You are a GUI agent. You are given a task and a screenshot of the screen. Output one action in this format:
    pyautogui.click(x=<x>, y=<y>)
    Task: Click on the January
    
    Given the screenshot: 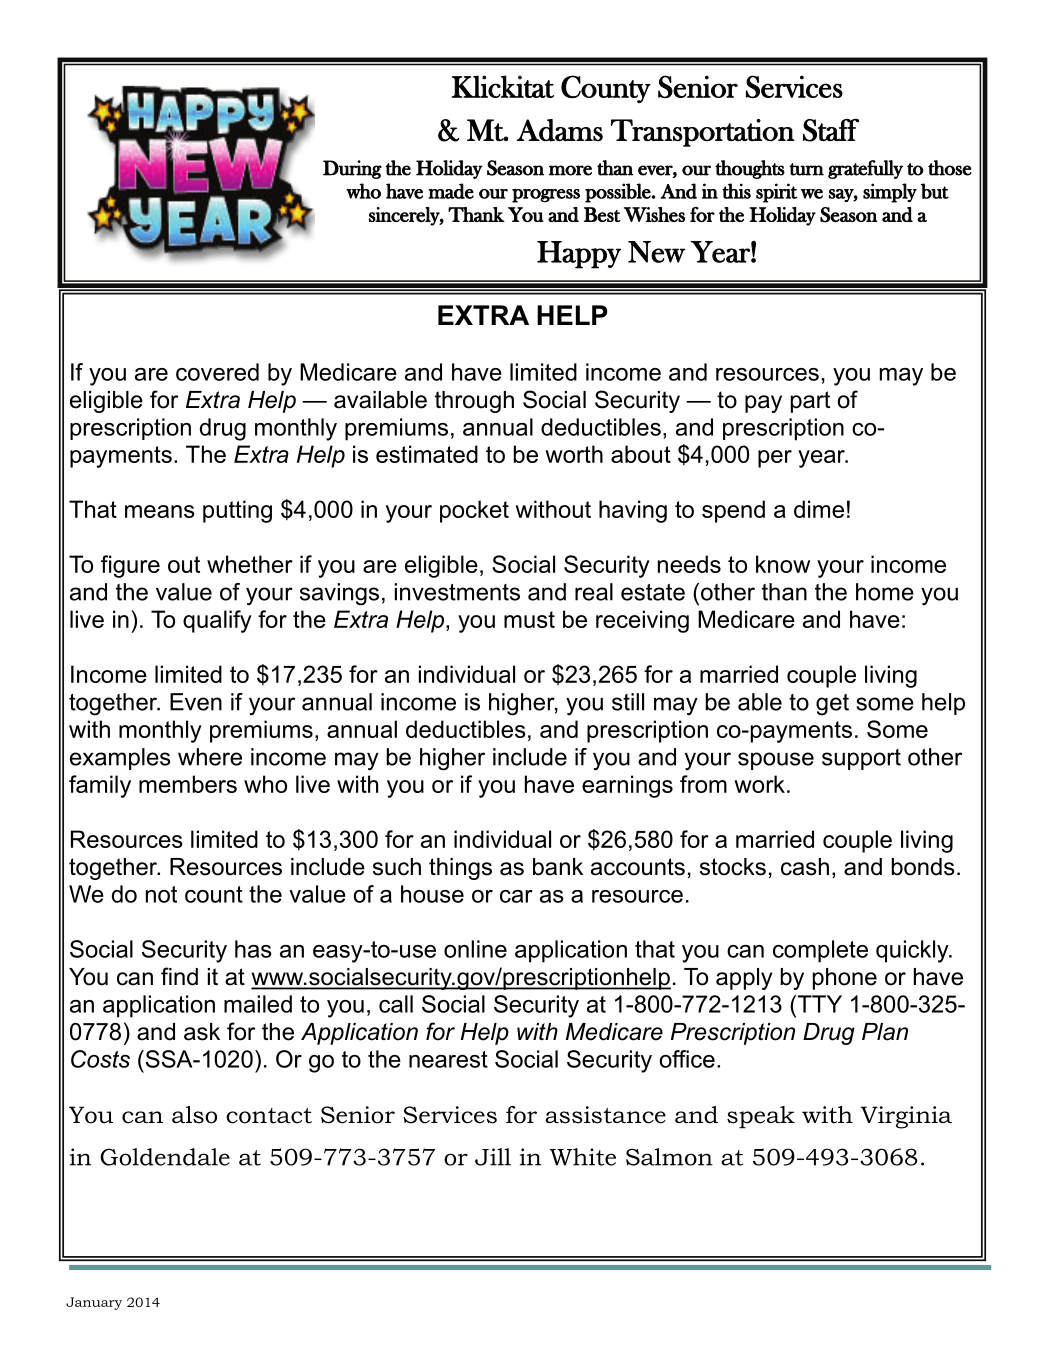 What is the action you would take?
    pyautogui.click(x=94, y=1303)
